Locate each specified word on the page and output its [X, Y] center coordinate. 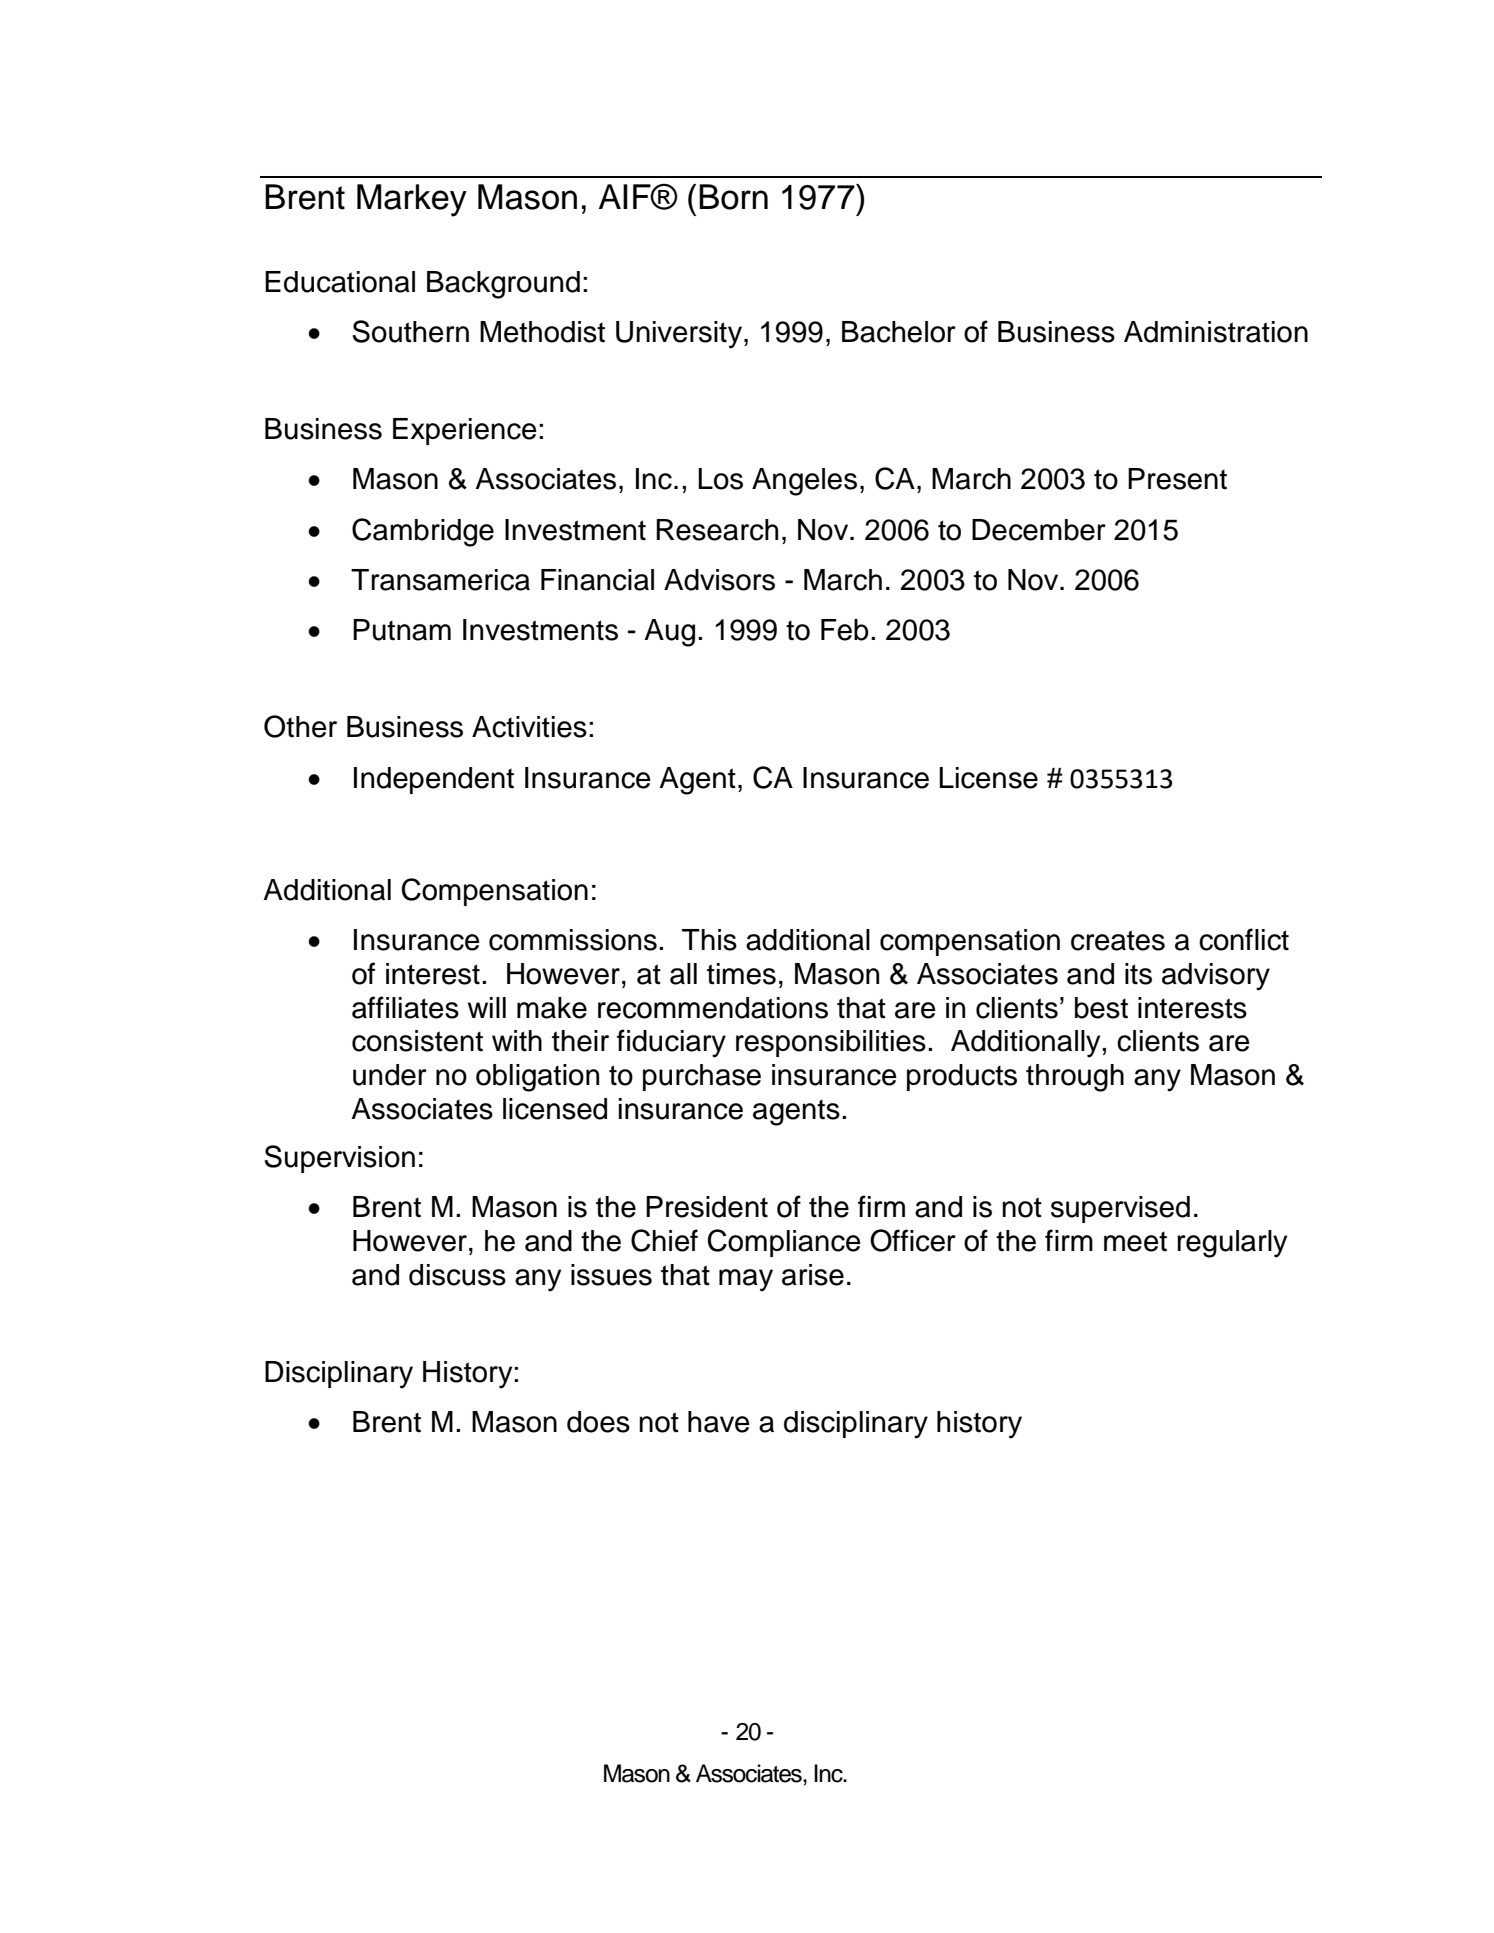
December [1039, 530]
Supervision [339, 1159]
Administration [1216, 332]
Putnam [402, 630]
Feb [845, 630]
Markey [412, 200]
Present [1177, 479]
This [709, 940]
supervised [1120, 1209]
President [707, 1207]
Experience [465, 431]
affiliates [405, 1007]
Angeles [804, 482]
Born [733, 197]
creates [1118, 940]
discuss [457, 1275]
